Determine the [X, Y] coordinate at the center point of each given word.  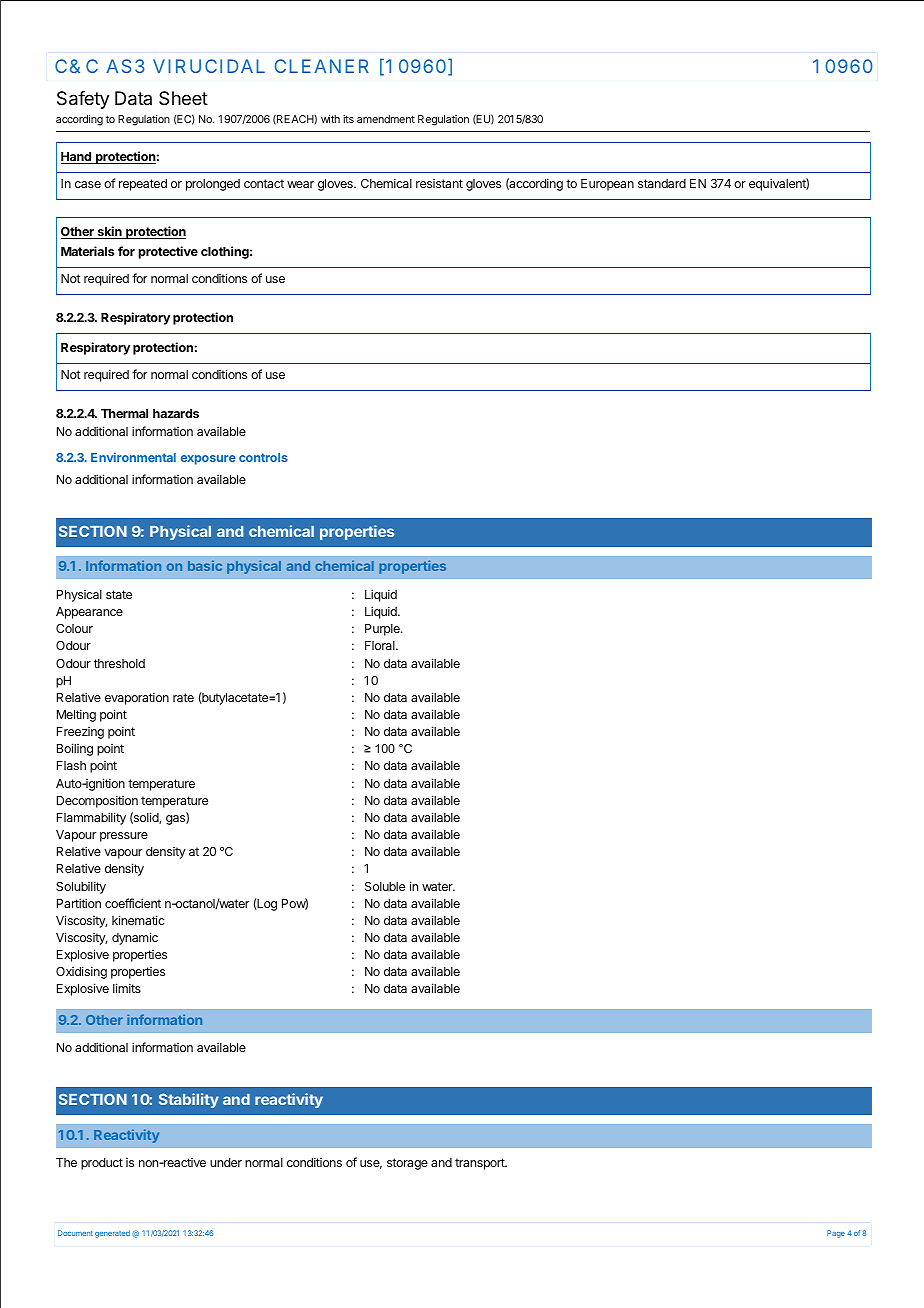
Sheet [183, 98]
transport [481, 1164]
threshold [119, 663]
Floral [381, 645]
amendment [386, 119]
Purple [383, 630]
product [102, 1164]
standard [662, 183]
